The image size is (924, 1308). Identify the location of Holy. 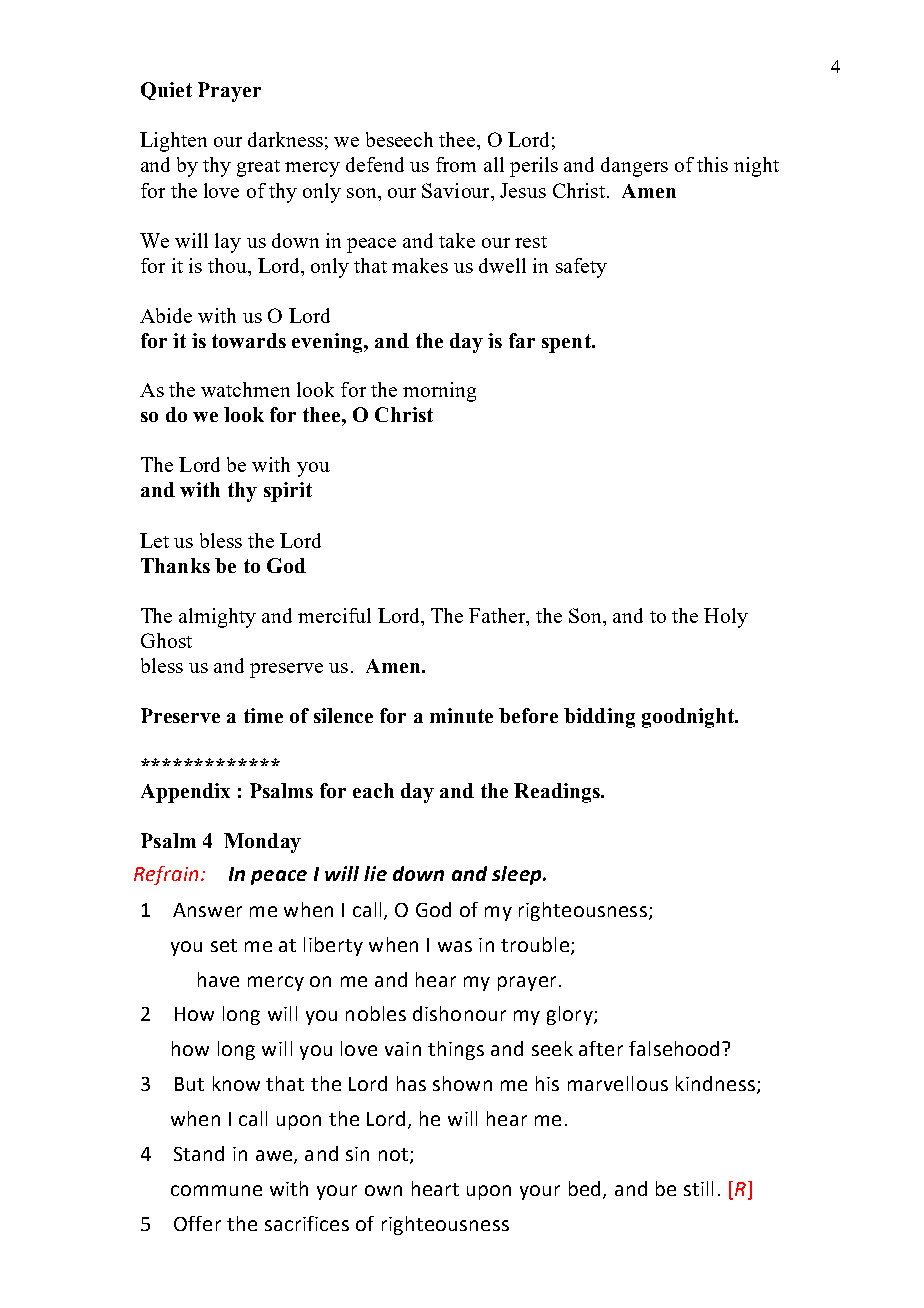
(726, 618).
